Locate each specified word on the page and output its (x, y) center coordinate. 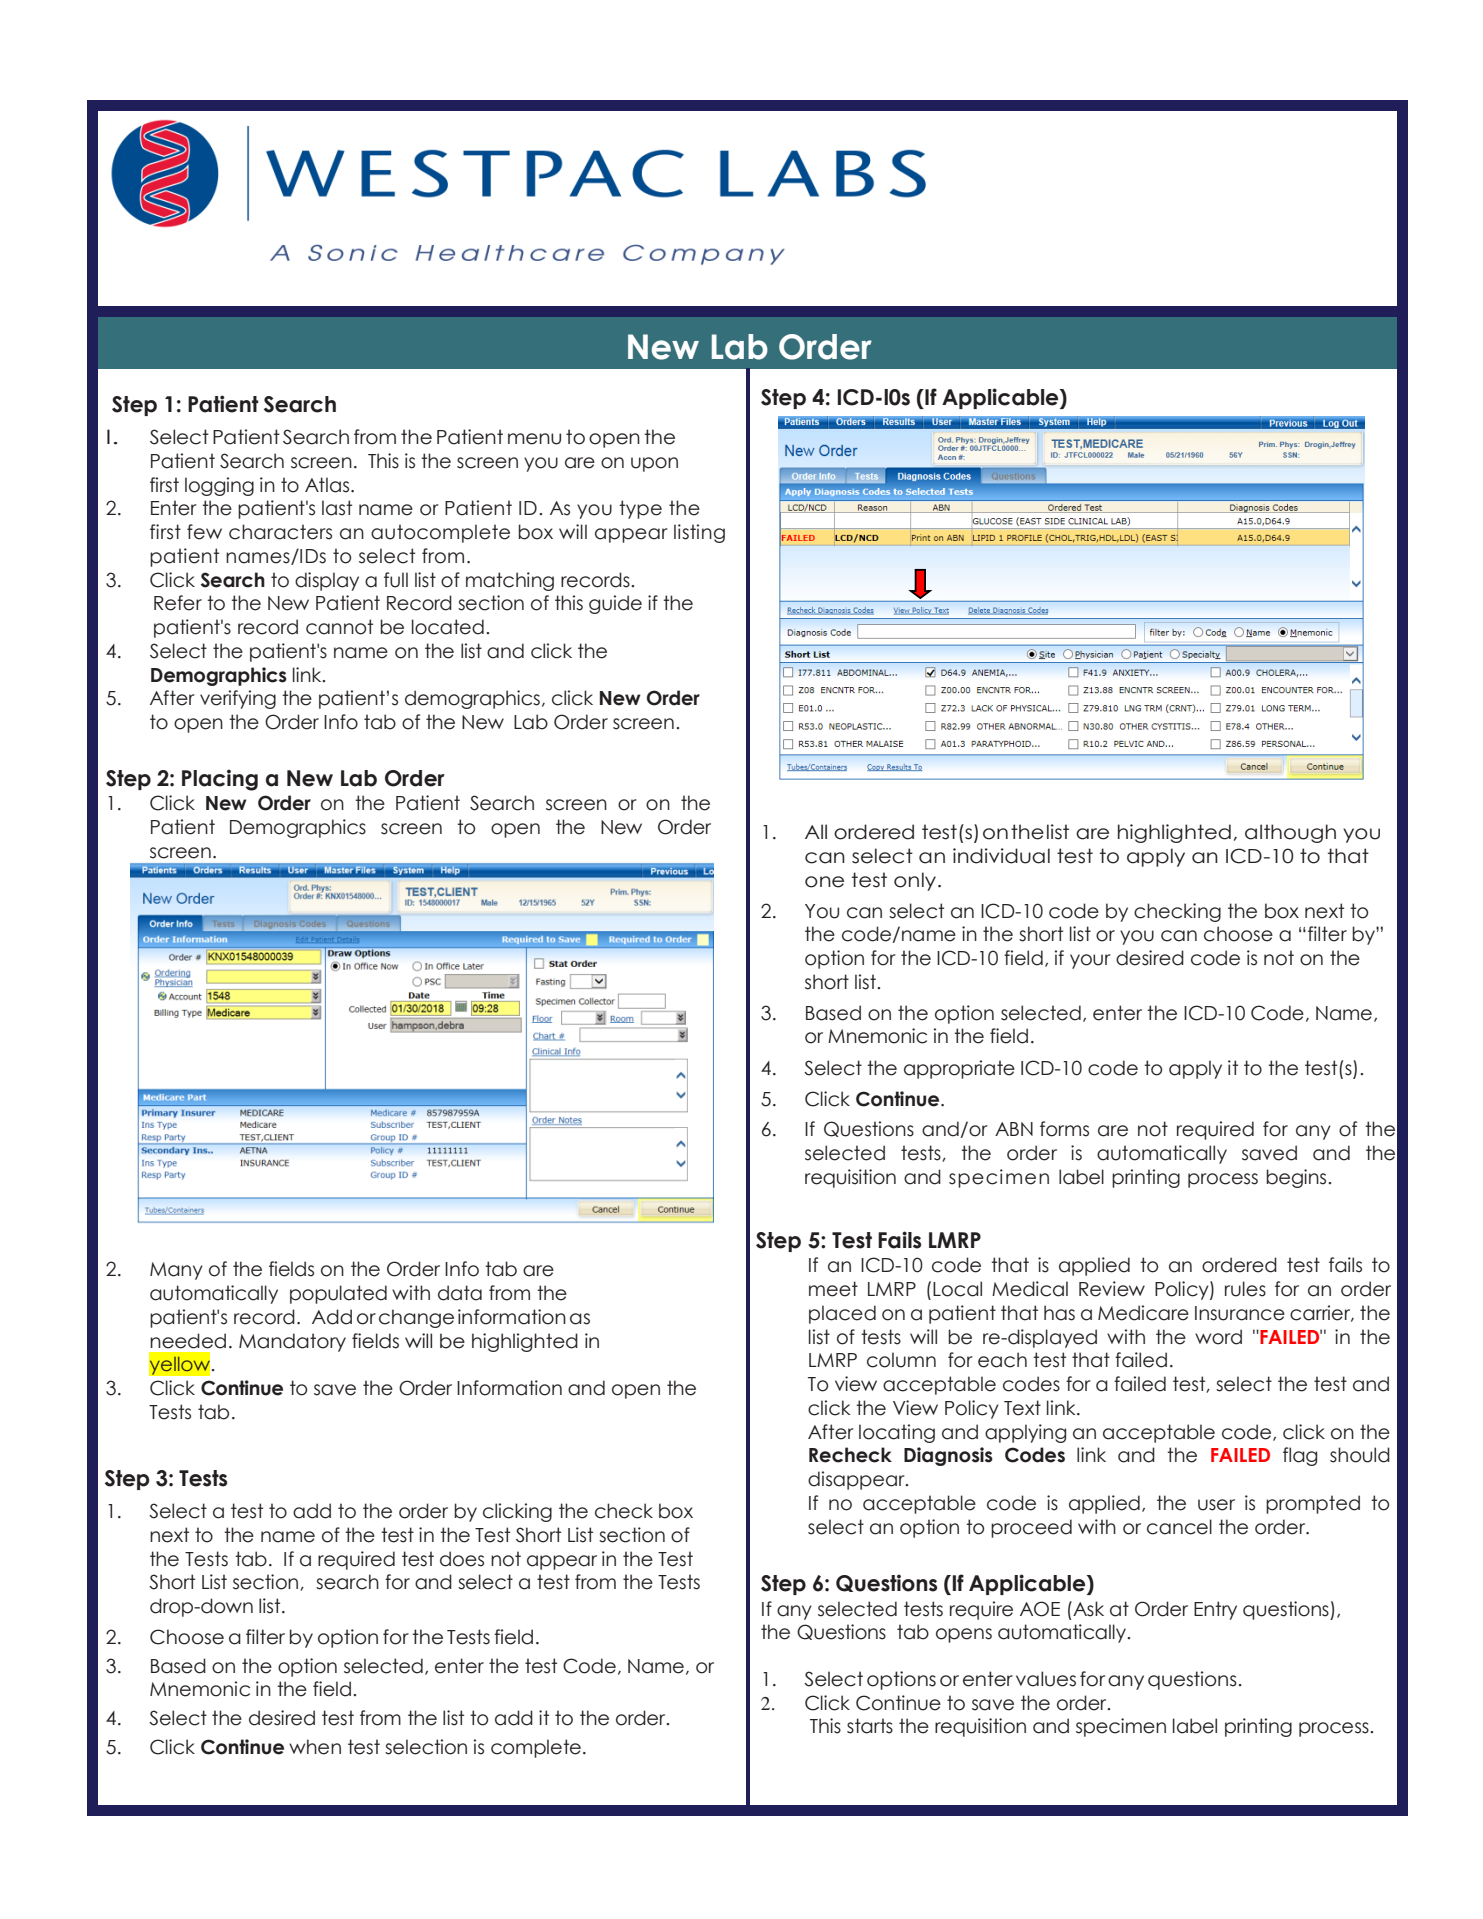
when (315, 1747)
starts (870, 1726)
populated (338, 1294)
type (640, 509)
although (1290, 833)
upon (654, 464)
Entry (1215, 1610)
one (824, 882)
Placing (220, 780)
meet (833, 1289)
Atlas (328, 485)
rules (1245, 1289)
